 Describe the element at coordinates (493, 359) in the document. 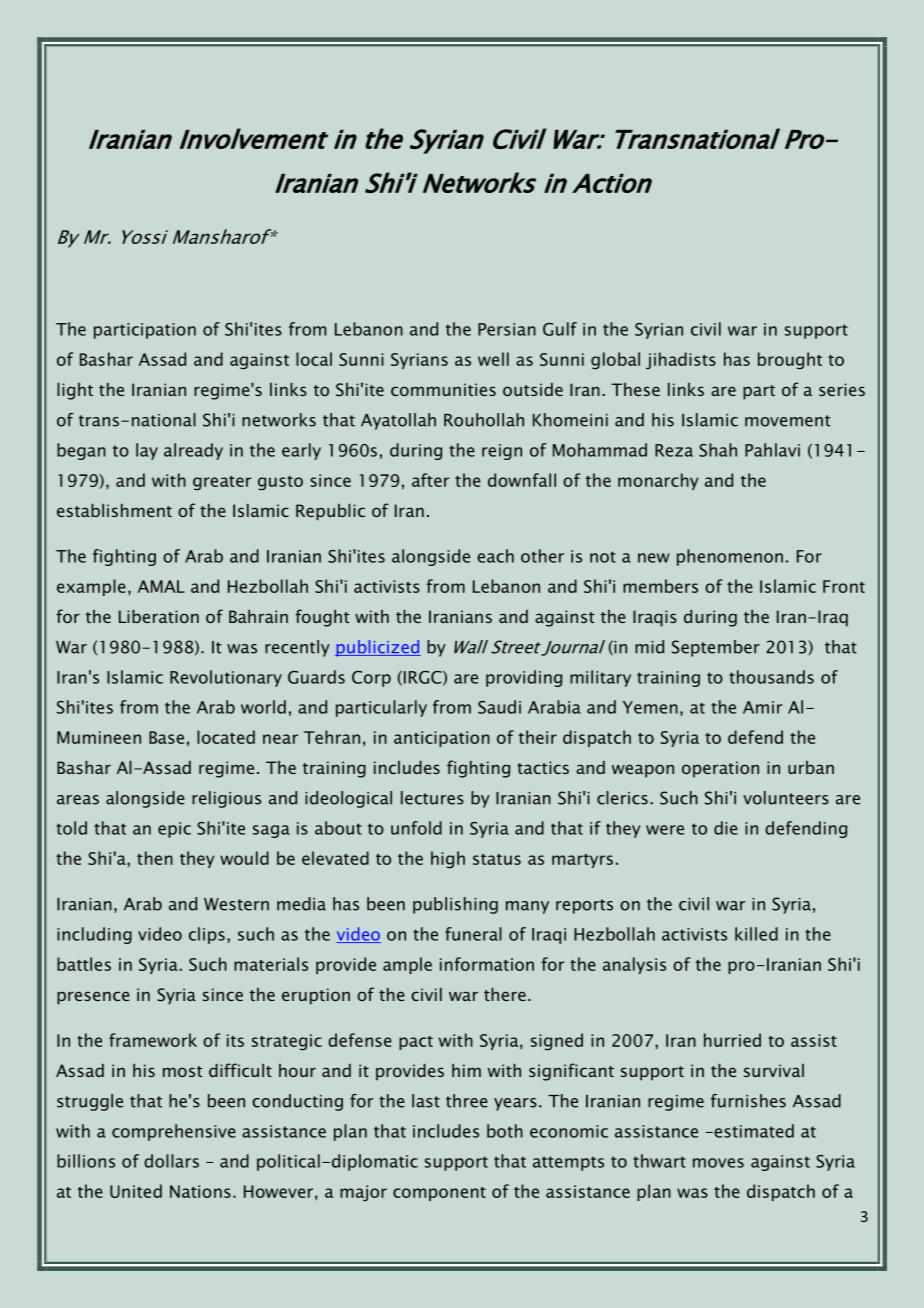

I see `well` at that location.
